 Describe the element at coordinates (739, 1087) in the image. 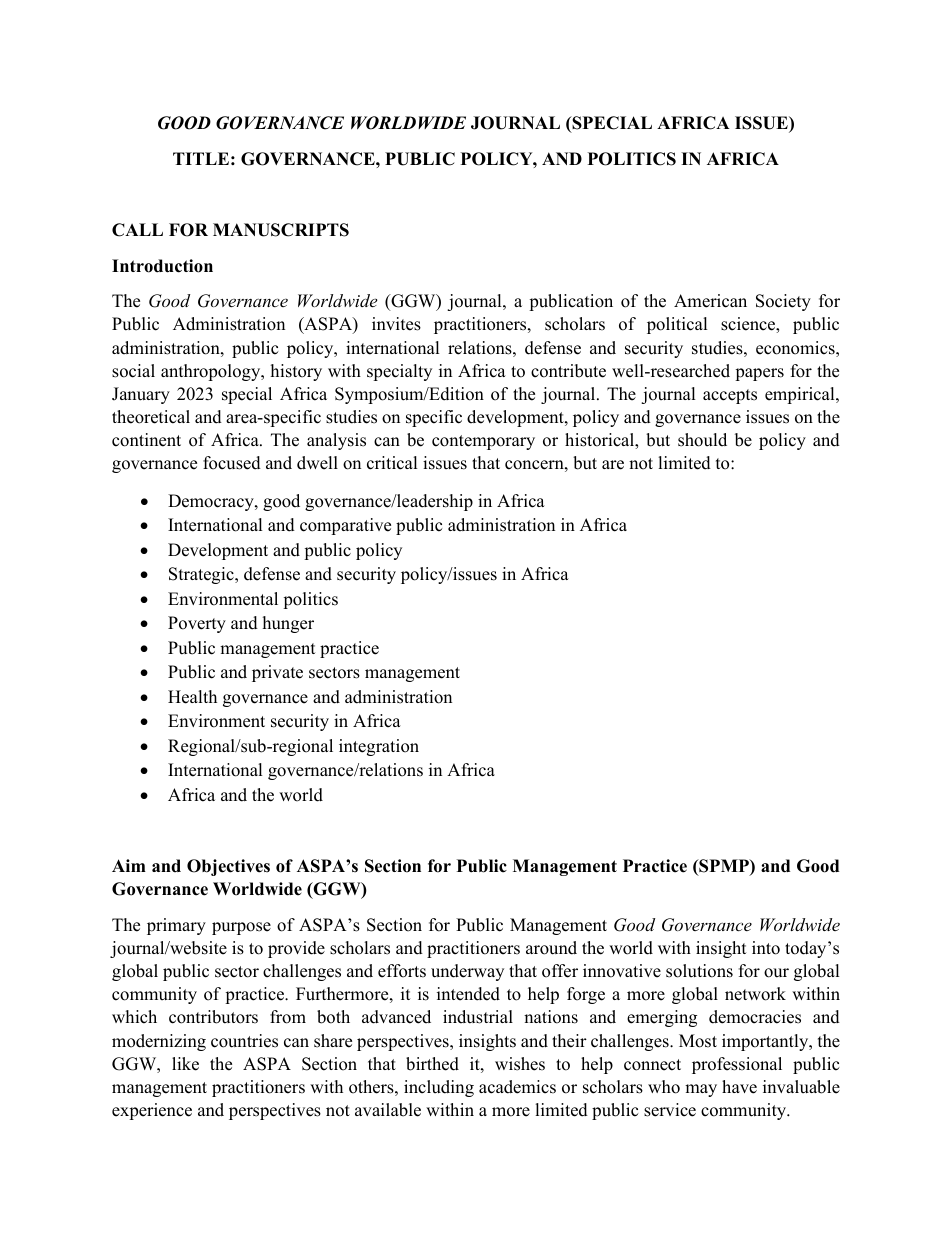

I see `have` at that location.
